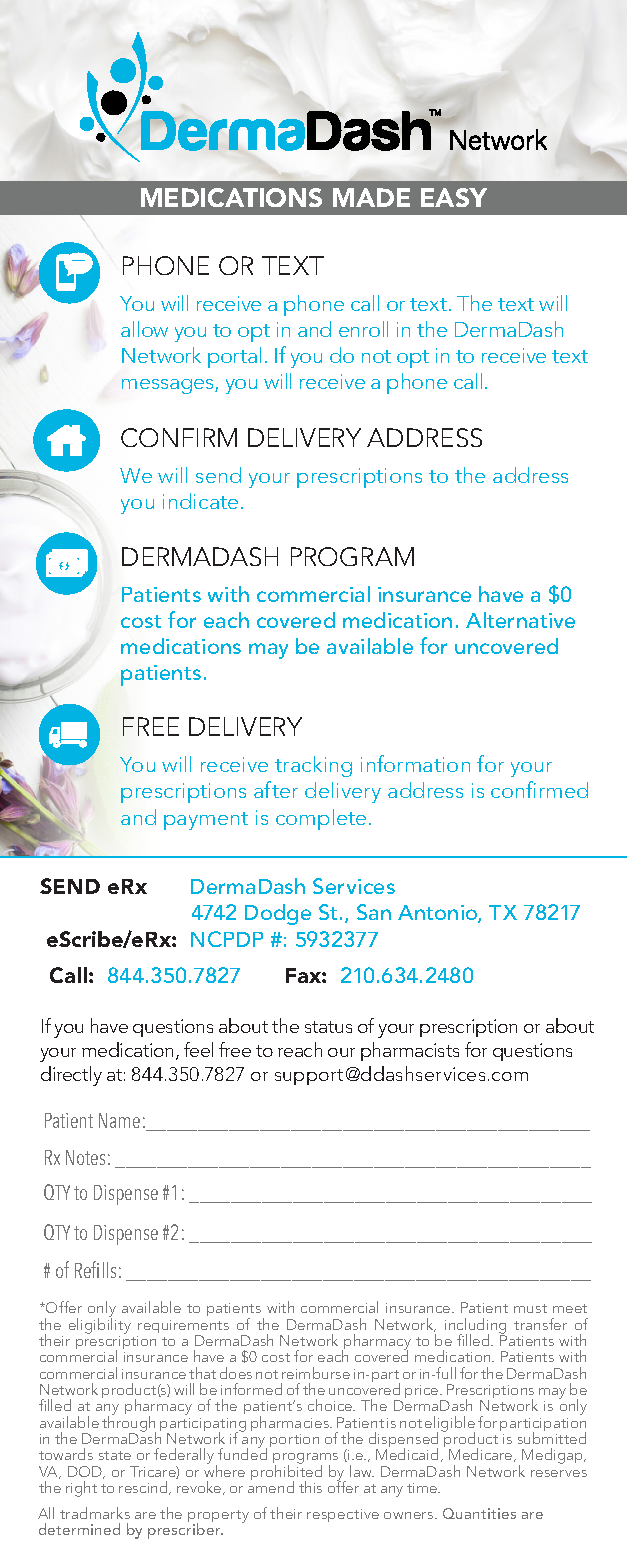  What do you see at coordinates (410, 1051) in the screenshot?
I see `pharmacists` at bounding box center [410, 1051].
